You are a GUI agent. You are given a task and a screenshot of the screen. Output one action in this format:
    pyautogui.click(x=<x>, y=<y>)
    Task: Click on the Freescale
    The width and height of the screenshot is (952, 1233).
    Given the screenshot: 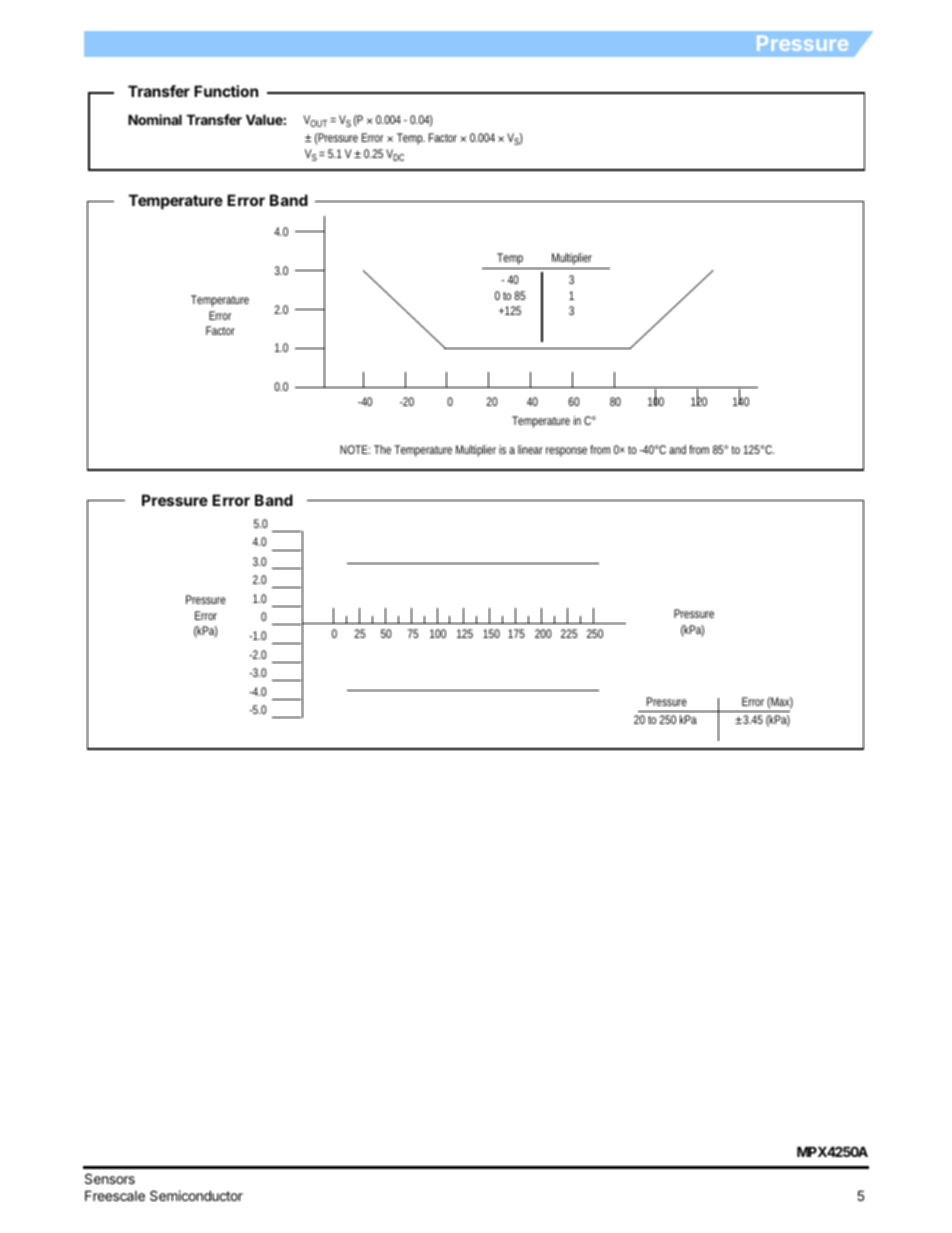 What is the action you would take?
    pyautogui.click(x=115, y=1195)
